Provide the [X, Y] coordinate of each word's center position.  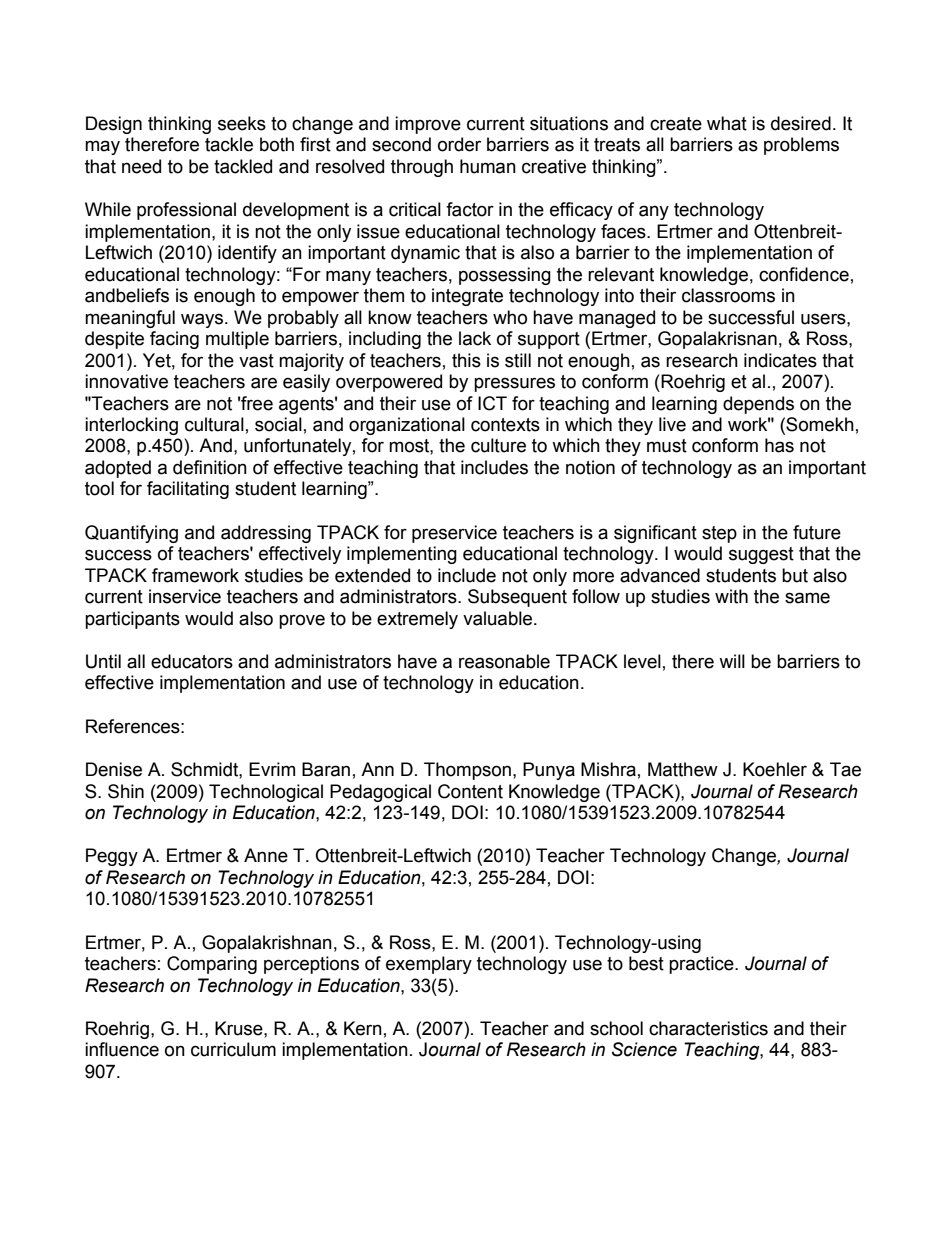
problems [801, 146]
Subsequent [517, 598]
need [141, 166]
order [459, 144]
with [731, 596]
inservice [185, 596]
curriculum [233, 1049]
